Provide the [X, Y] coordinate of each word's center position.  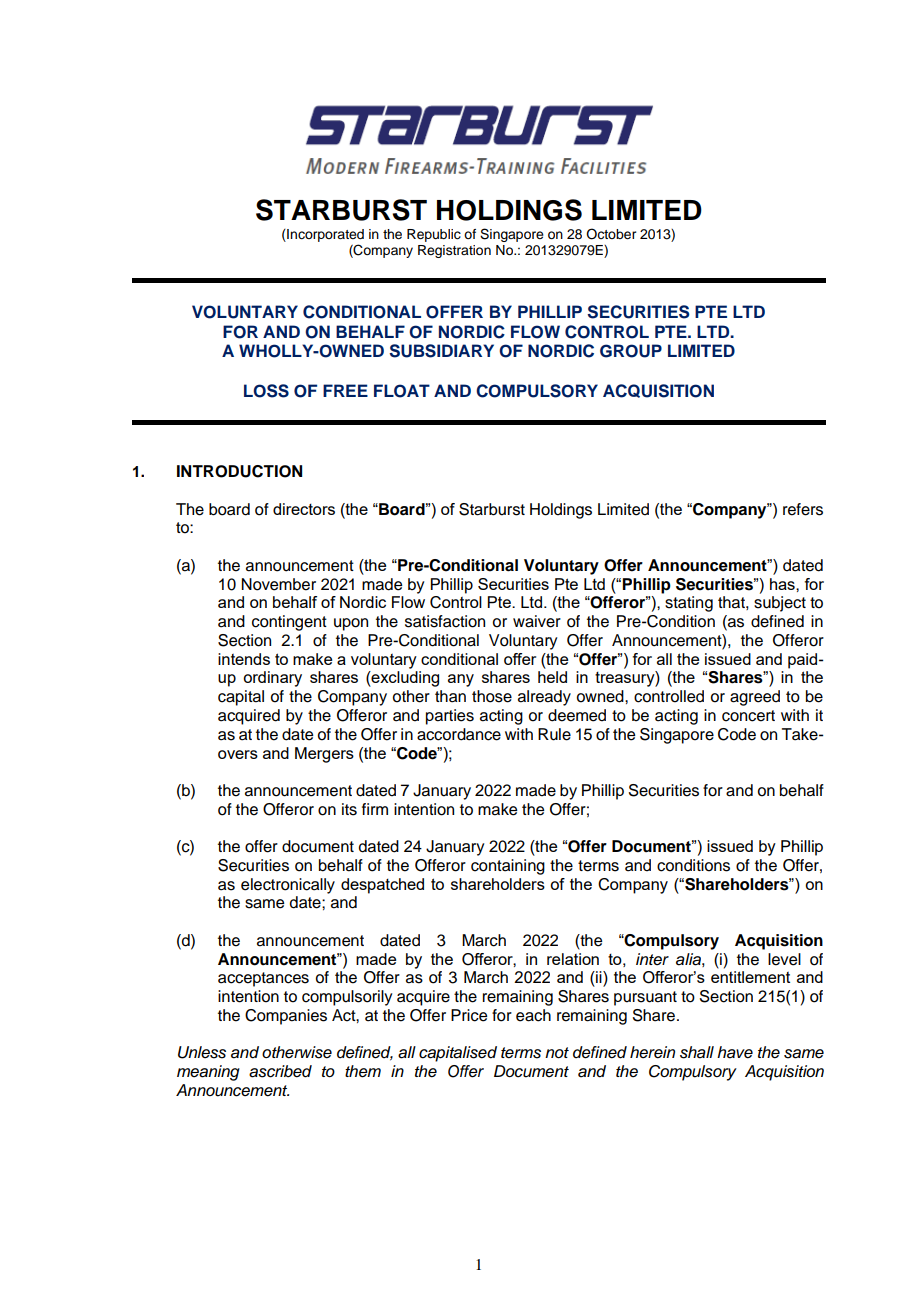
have [735, 1052]
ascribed [280, 1071]
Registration [454, 251]
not [557, 1053]
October [611, 234]
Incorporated [324, 237]
